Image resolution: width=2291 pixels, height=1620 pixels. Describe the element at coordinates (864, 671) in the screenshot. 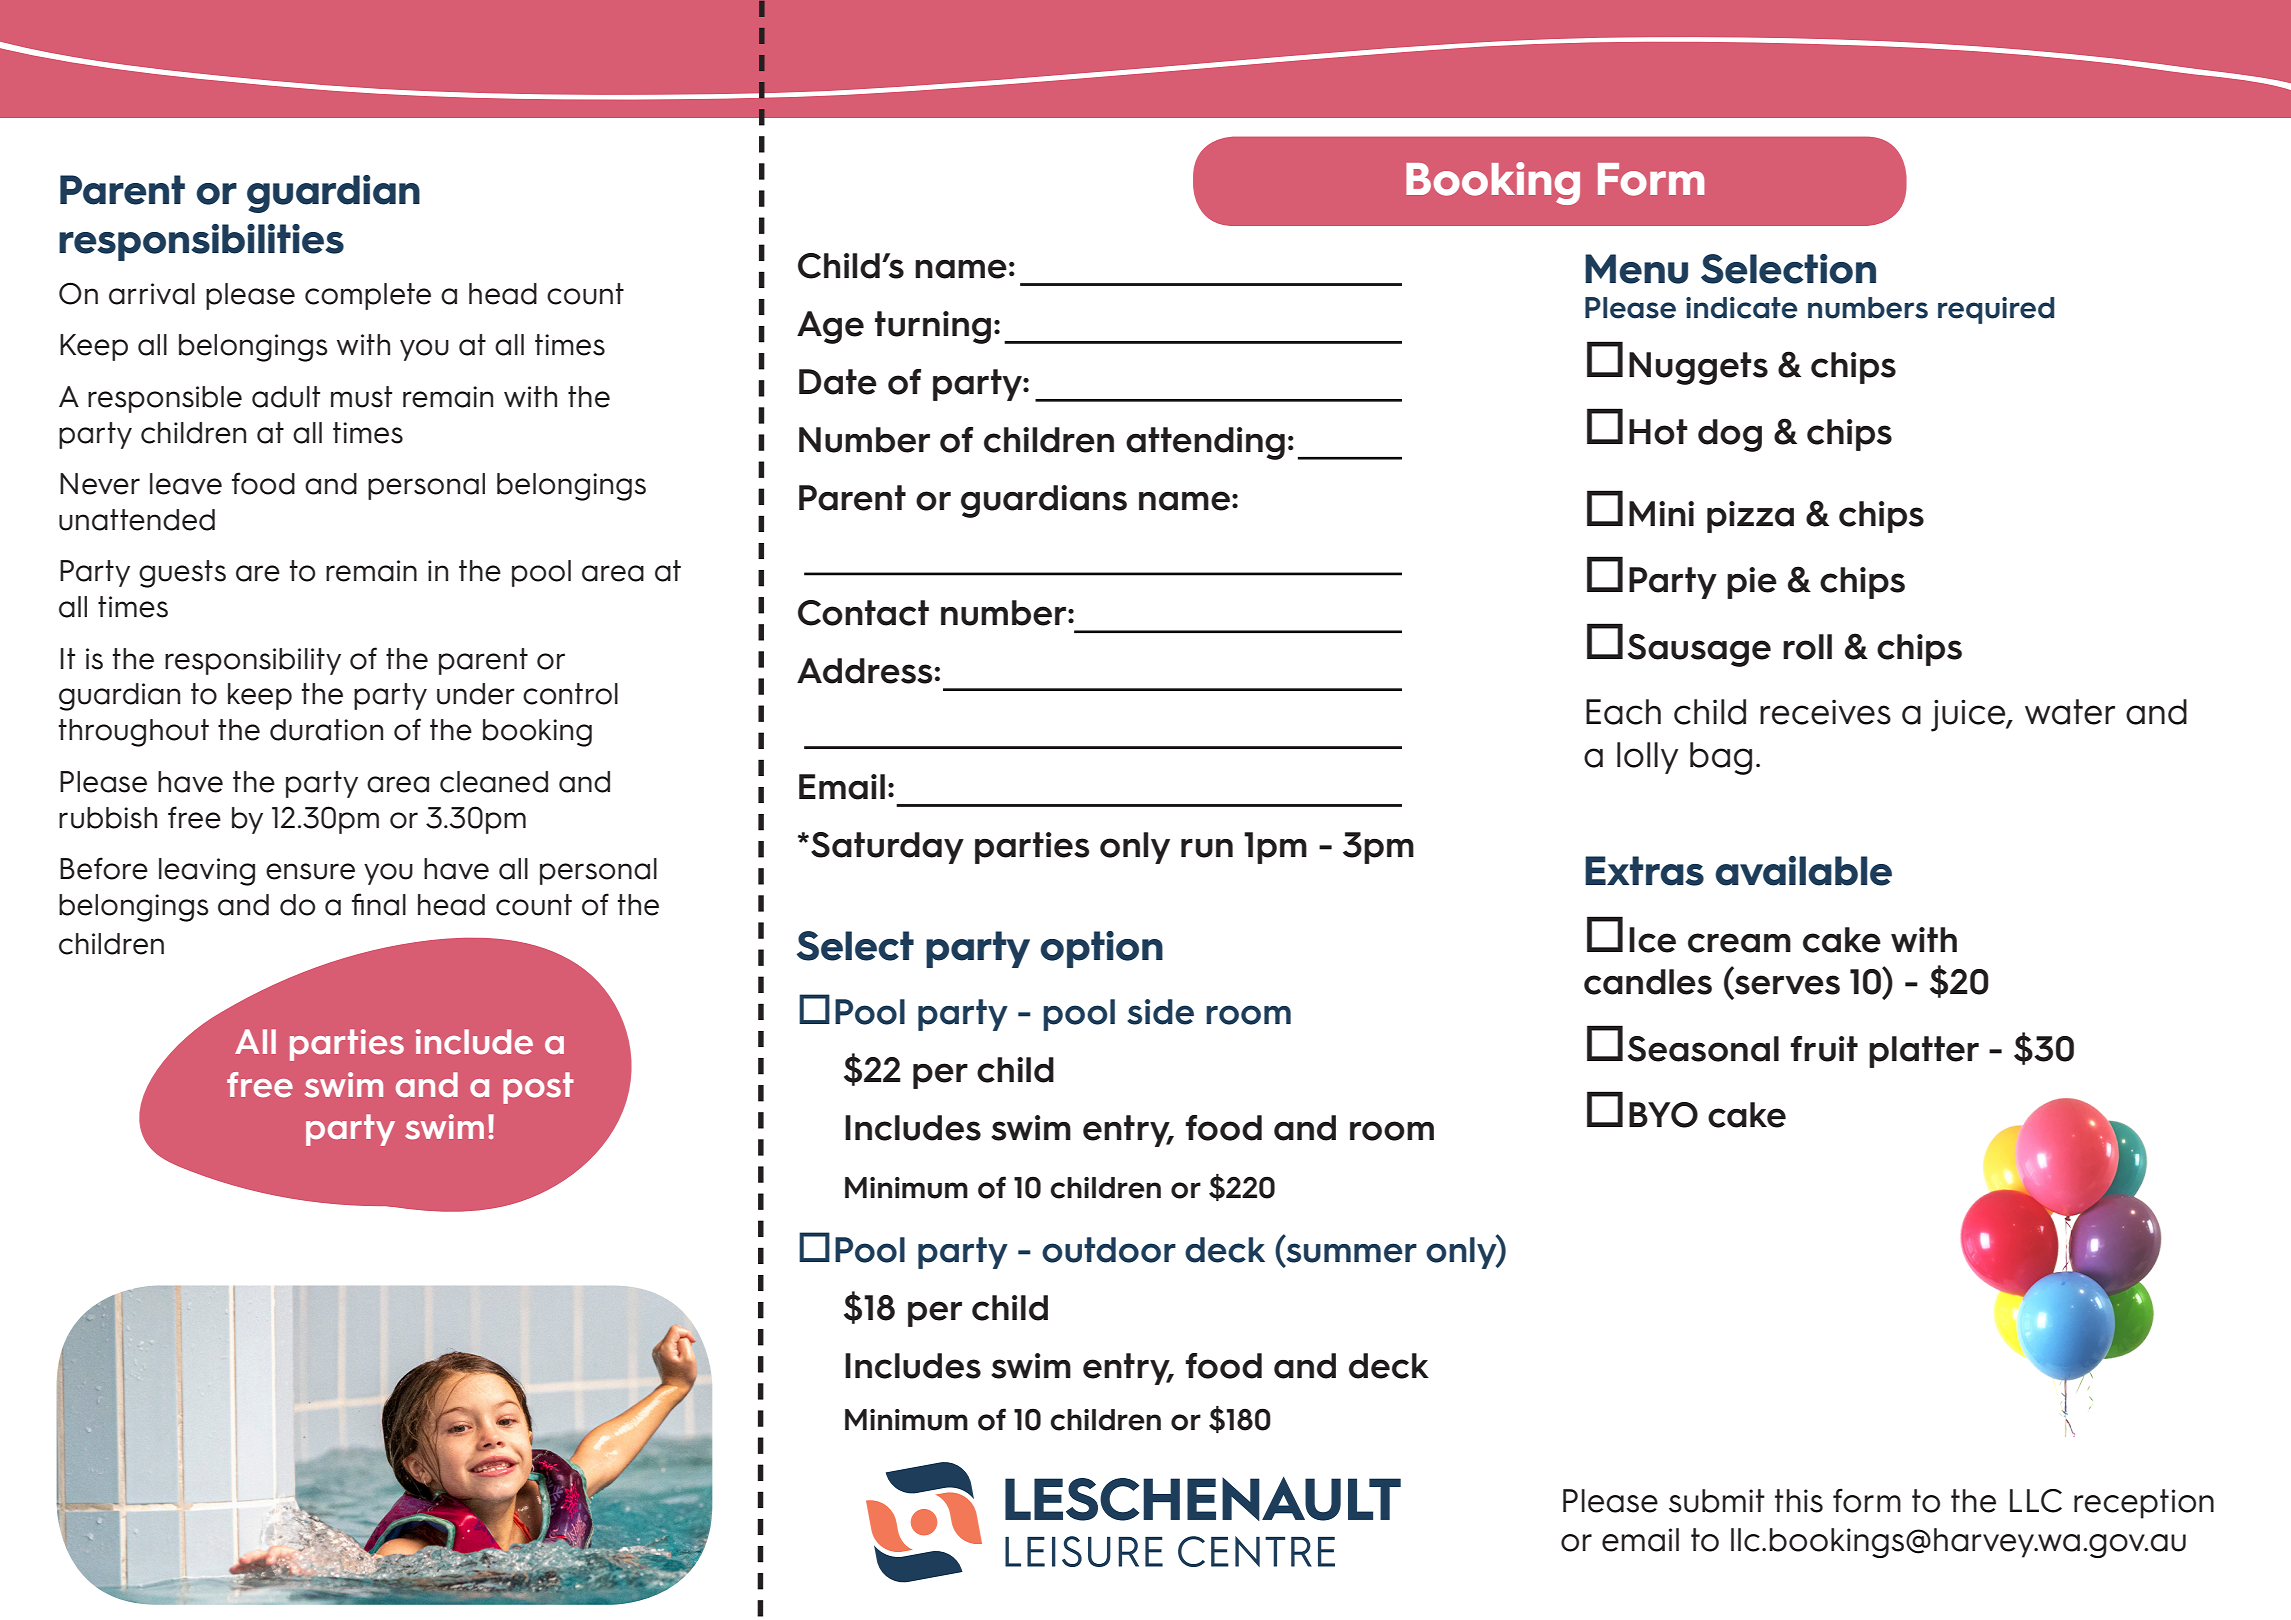

I see `Address` at that location.
